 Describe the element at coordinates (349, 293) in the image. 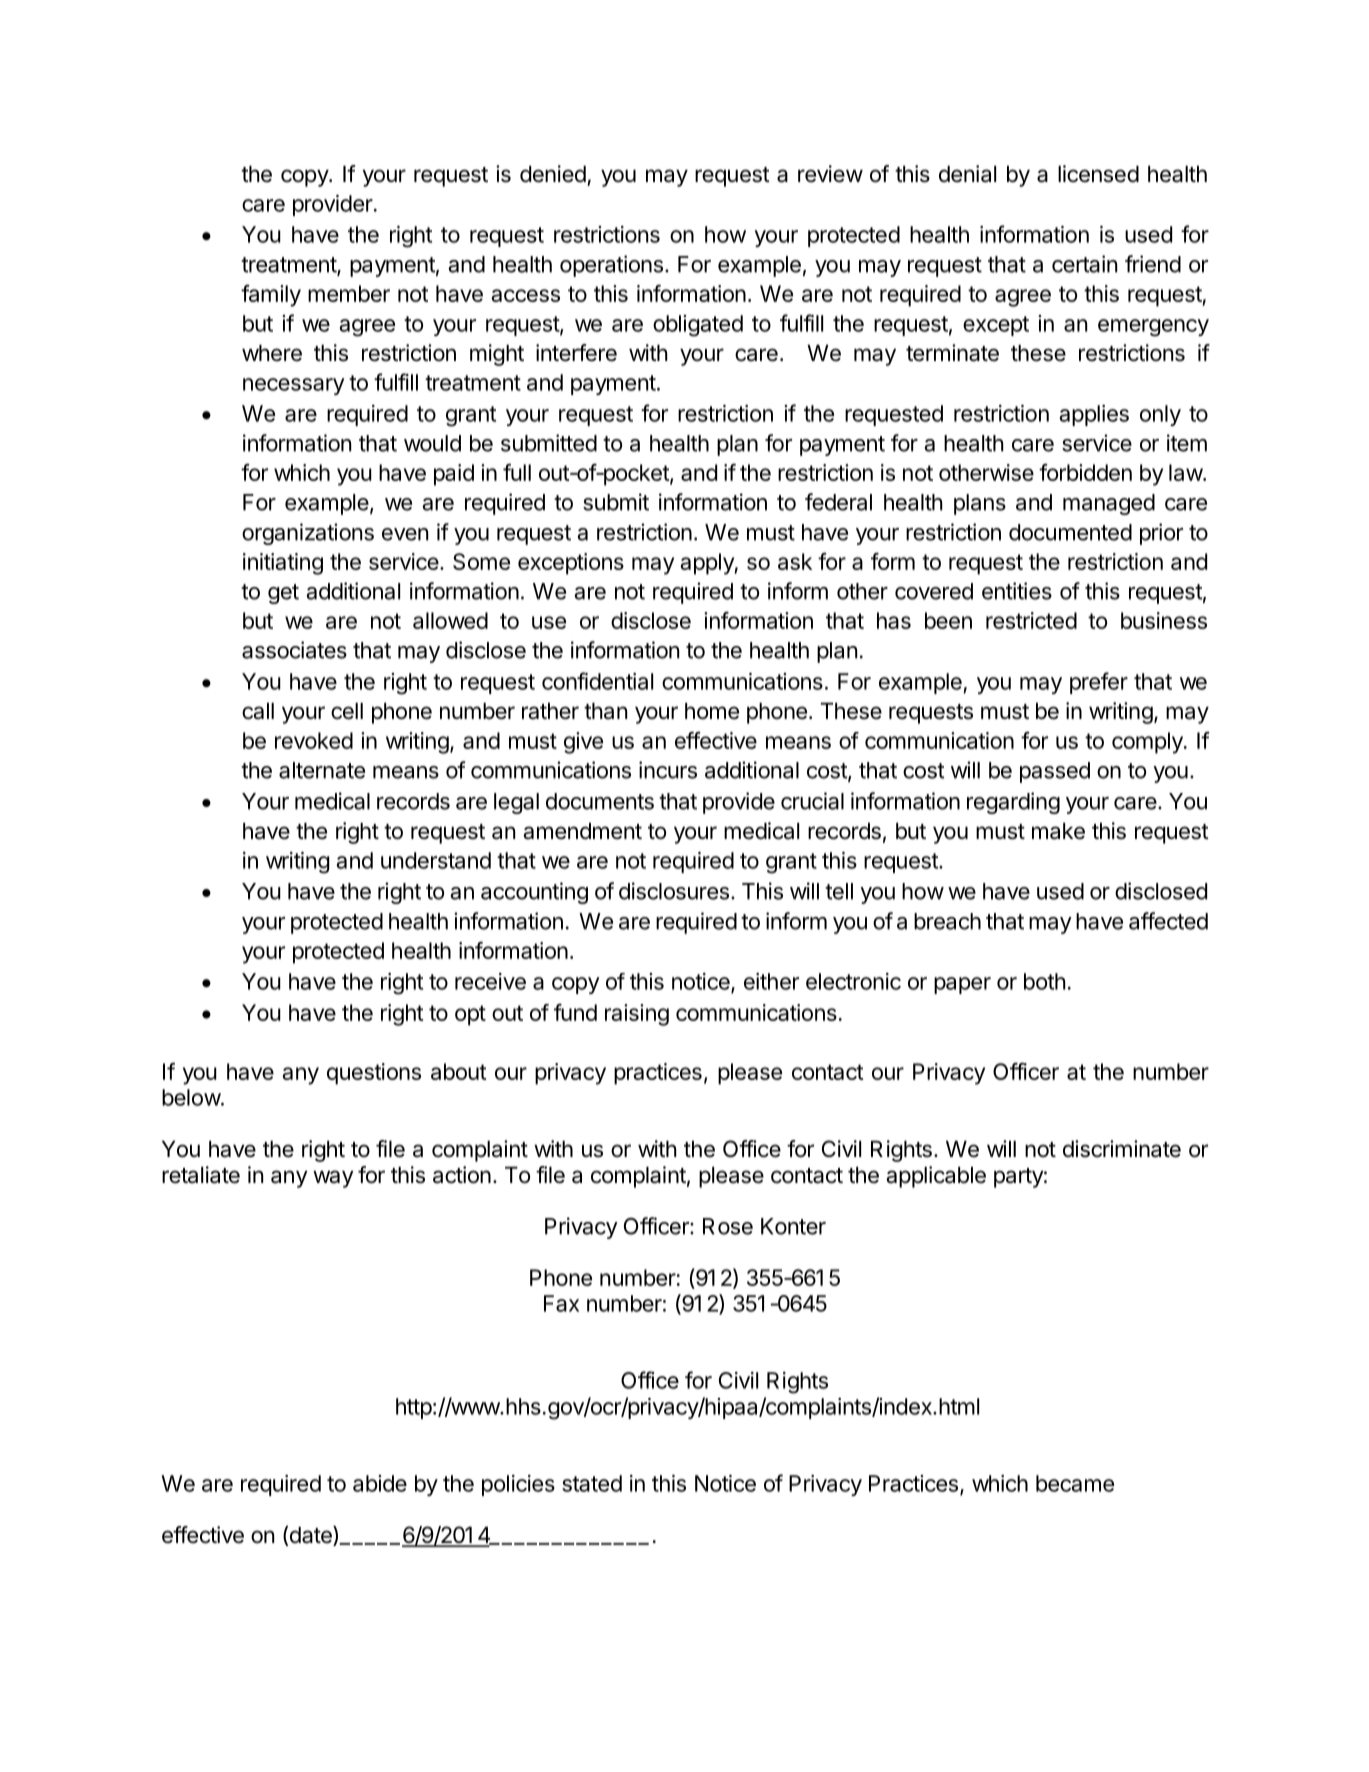

I see `member` at that location.
